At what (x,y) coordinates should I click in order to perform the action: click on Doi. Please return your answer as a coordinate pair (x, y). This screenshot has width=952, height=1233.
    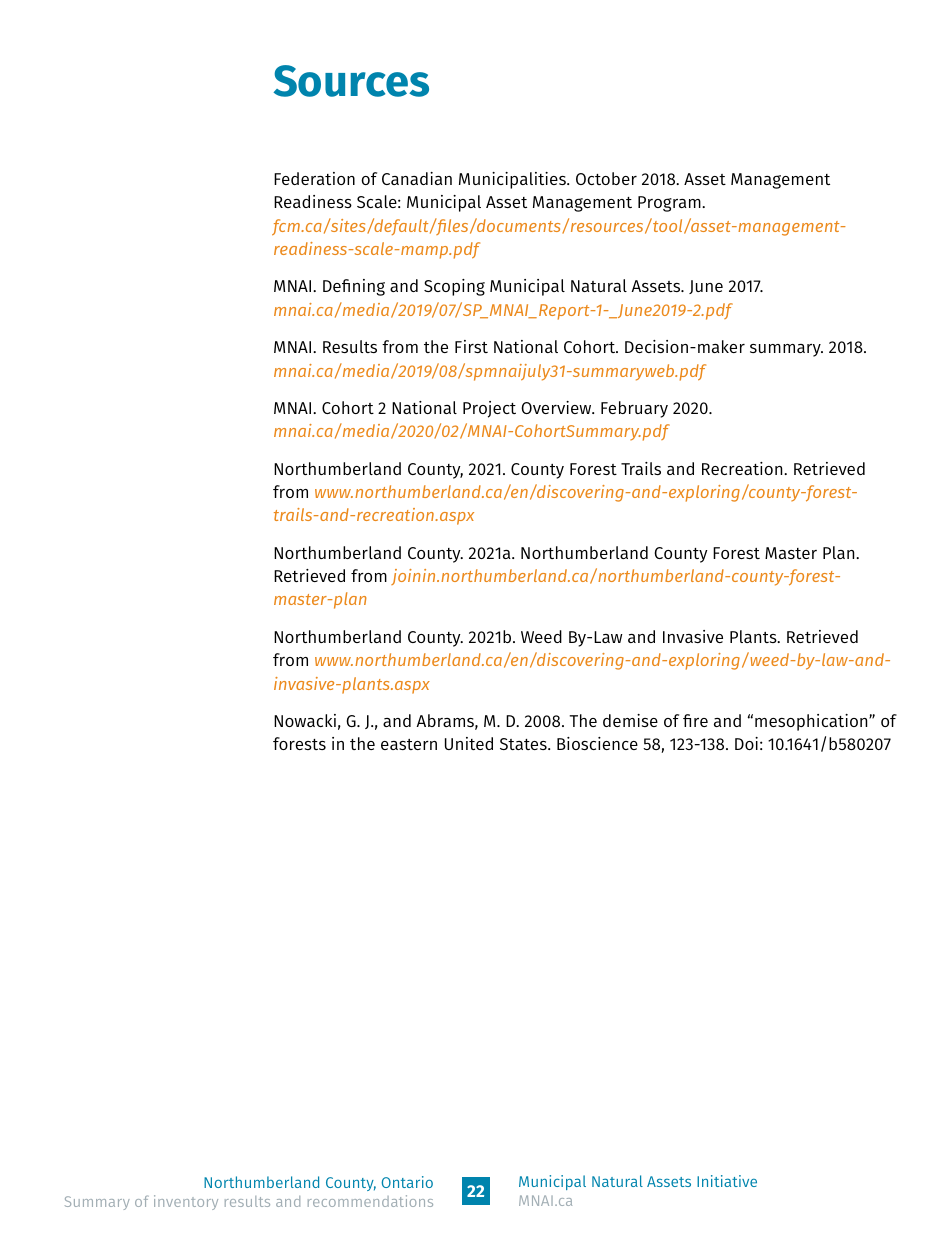
    Looking at the image, I should click on (746, 743).
